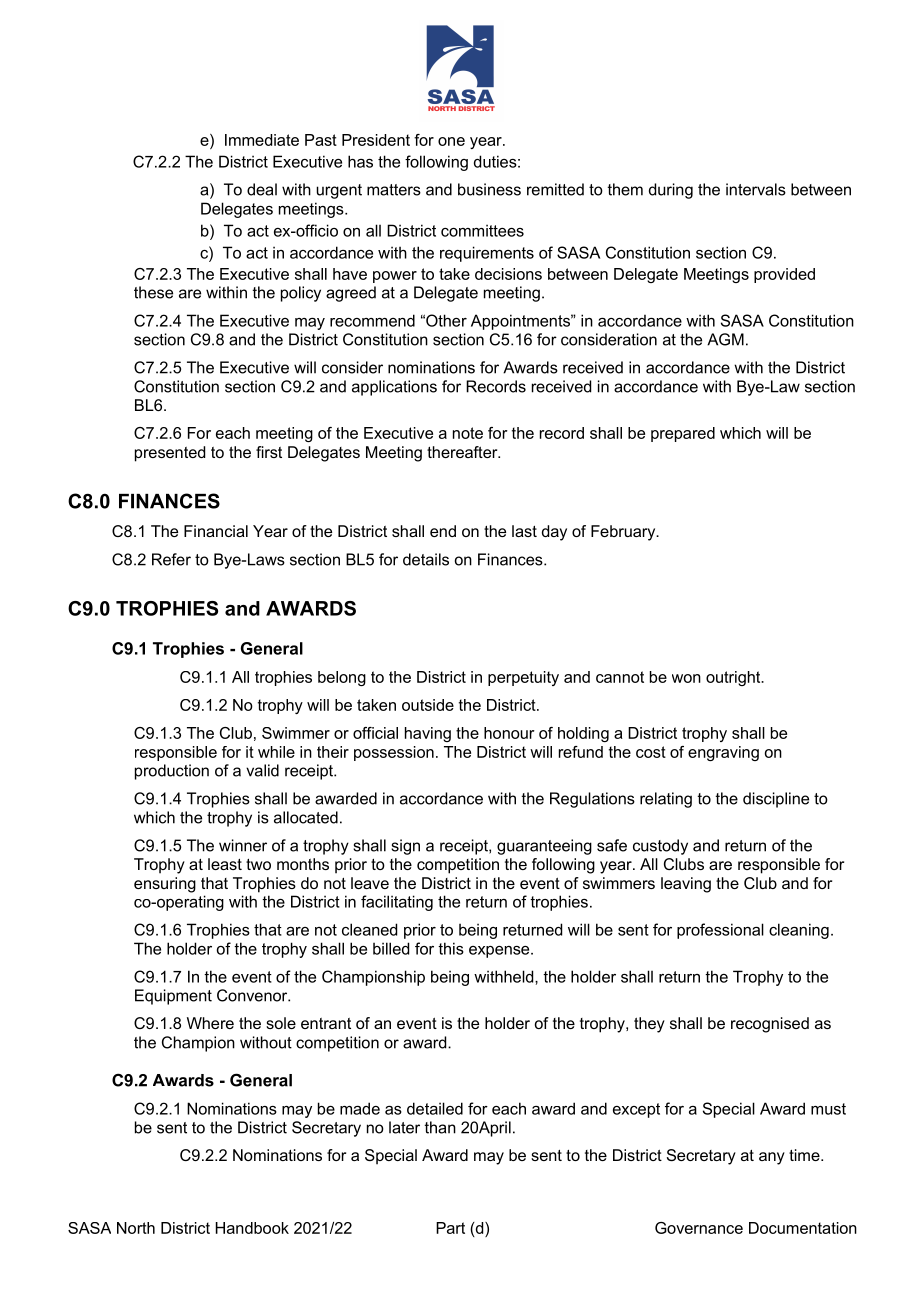  I want to click on business, so click(489, 189).
